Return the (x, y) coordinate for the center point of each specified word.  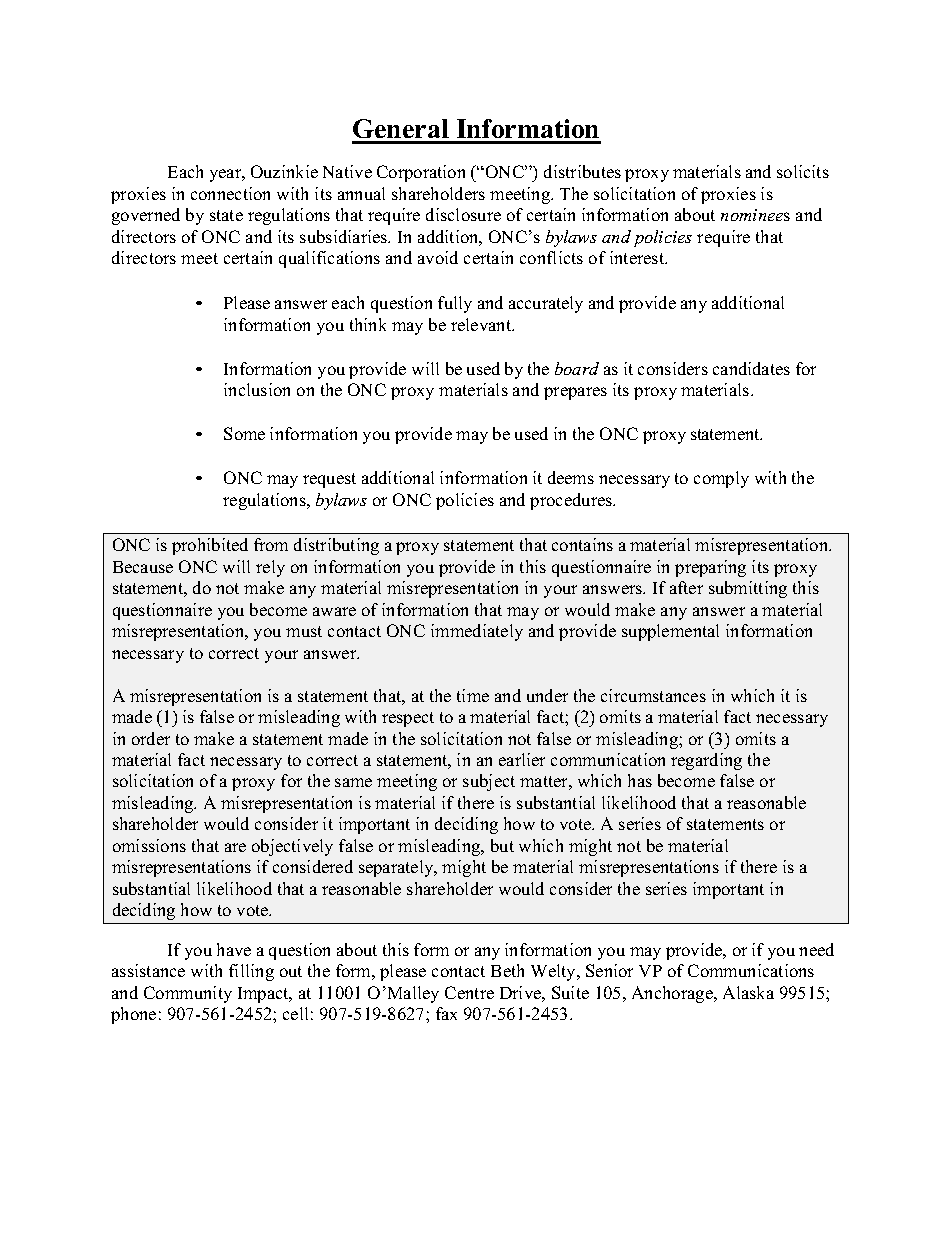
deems (571, 477)
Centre (469, 992)
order (151, 738)
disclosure (463, 214)
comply (721, 479)
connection (230, 193)
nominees (755, 215)
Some (244, 433)
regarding (706, 761)
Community (188, 994)
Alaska (748, 992)
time (473, 695)
